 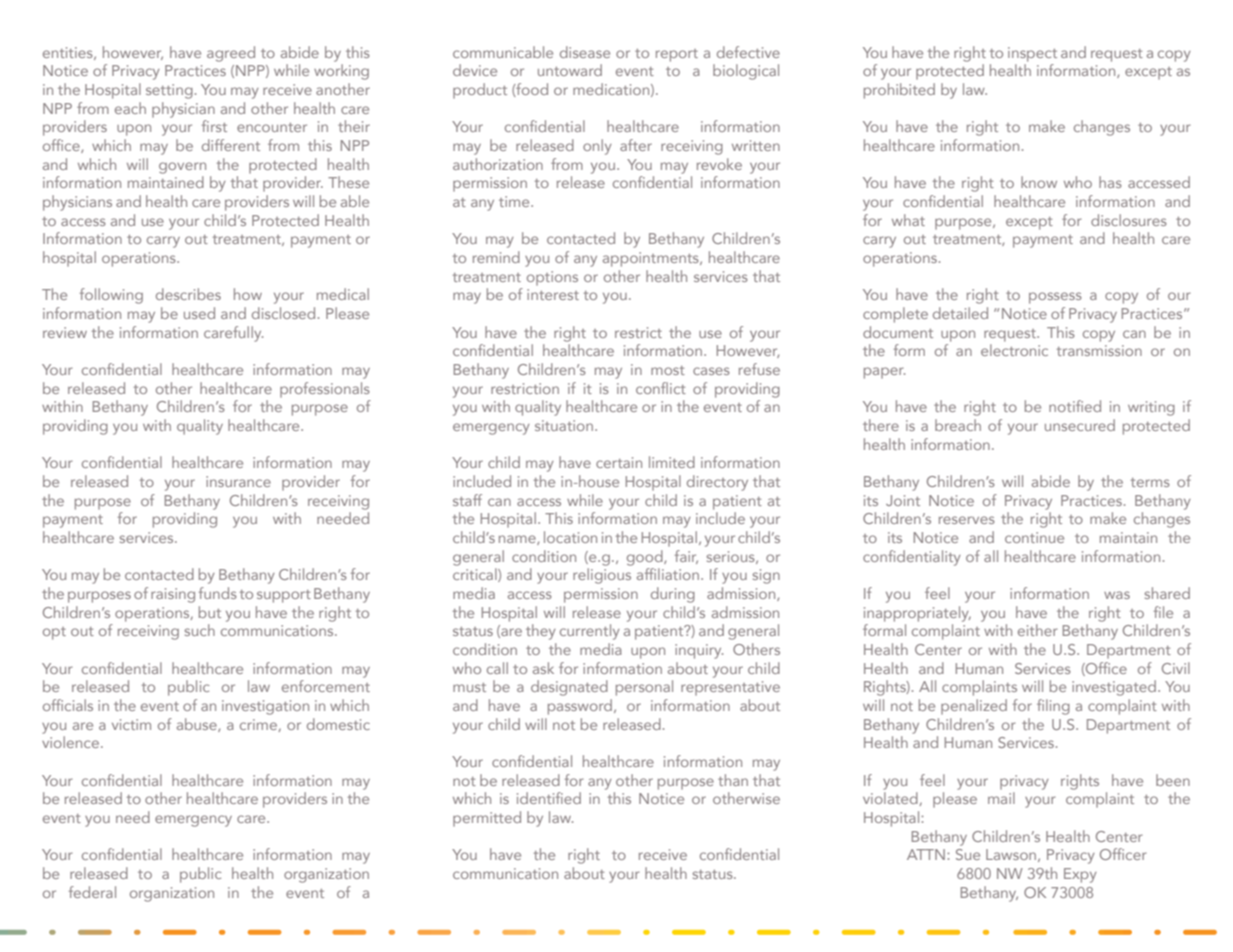 I want to click on setting, so click(x=169, y=91).
